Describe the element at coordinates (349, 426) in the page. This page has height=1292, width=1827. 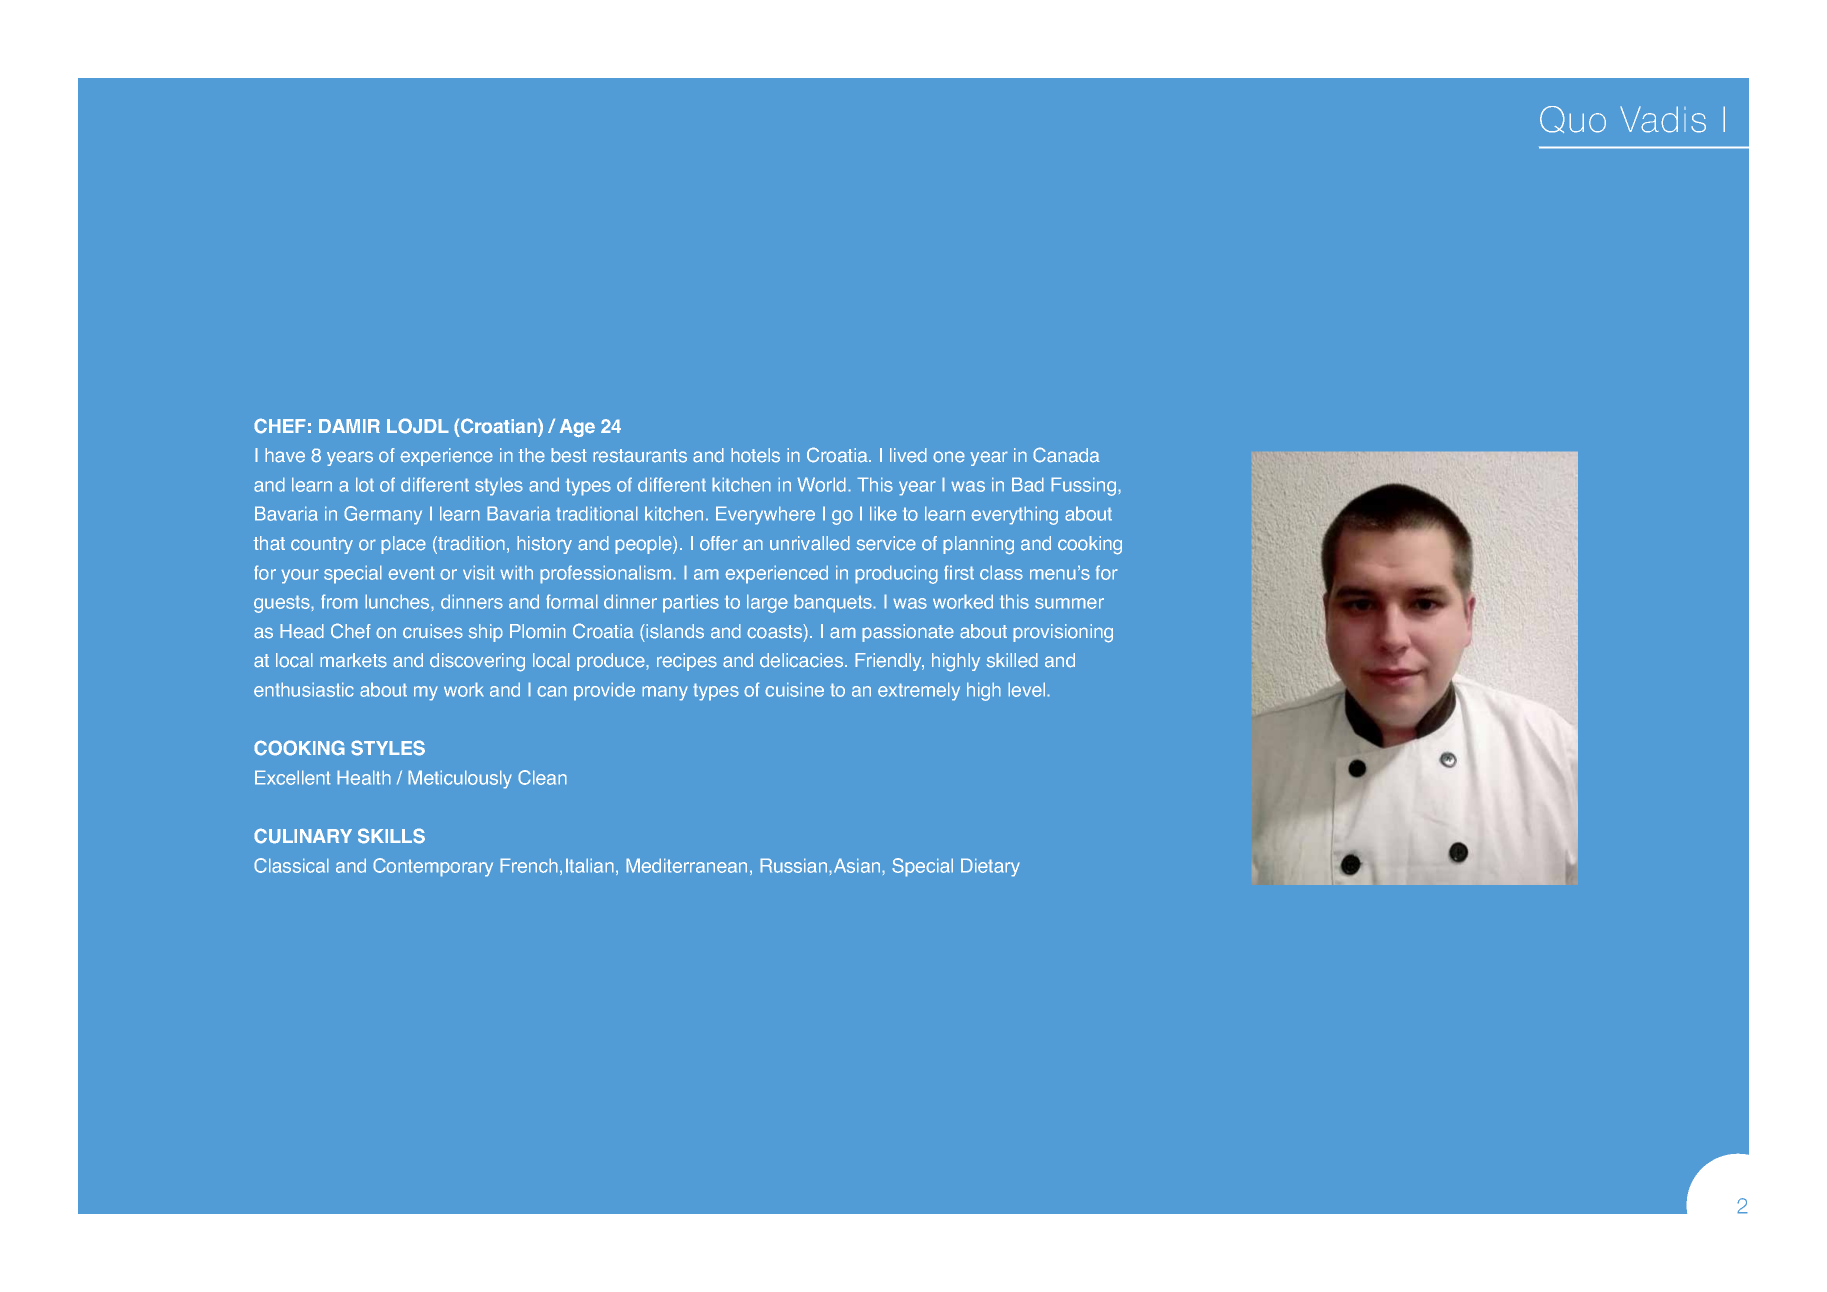
I see `DAMIR` at that location.
